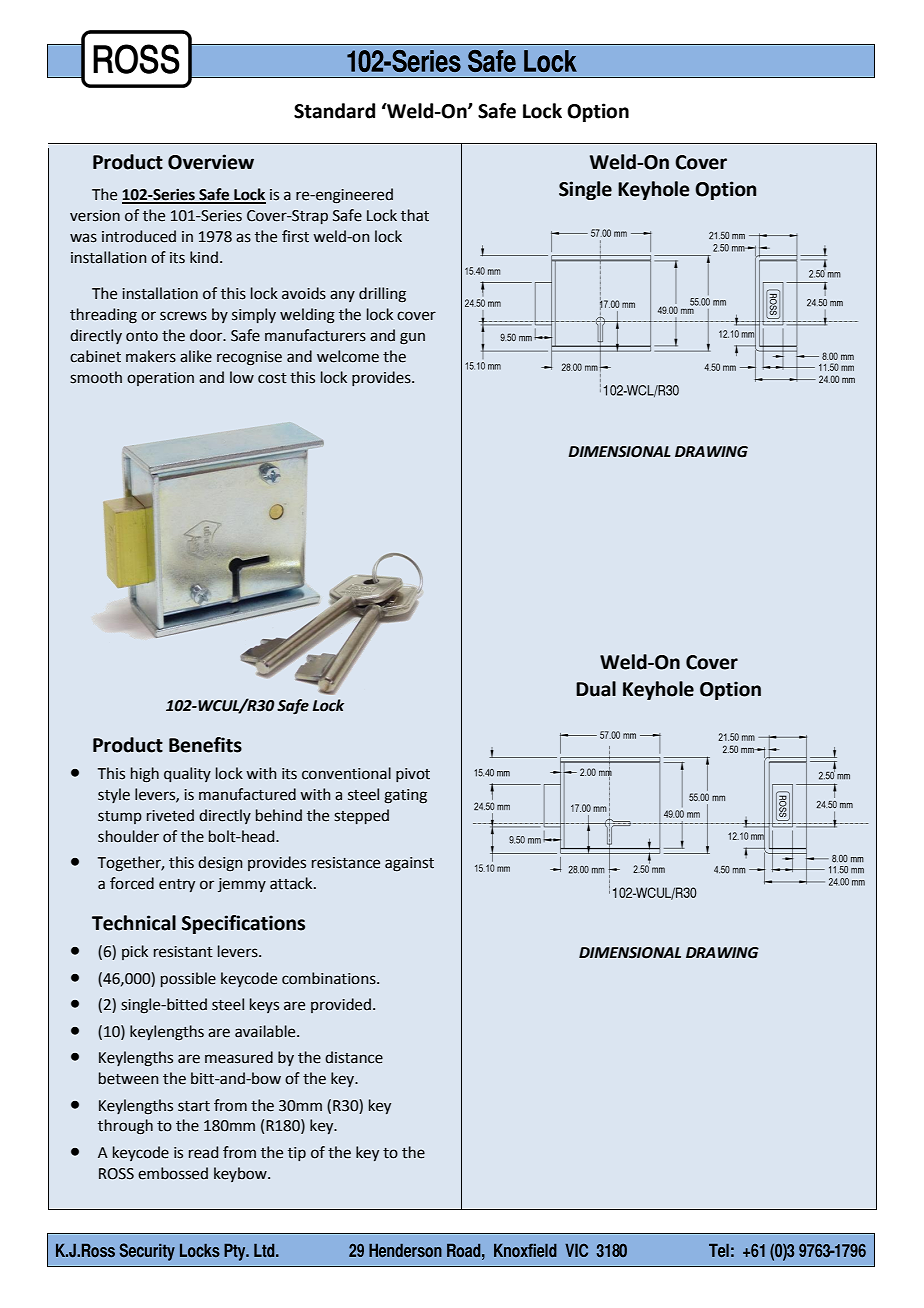 The image size is (924, 1308). Describe the element at coordinates (334, 111) in the document. I see `Standard` at that location.
